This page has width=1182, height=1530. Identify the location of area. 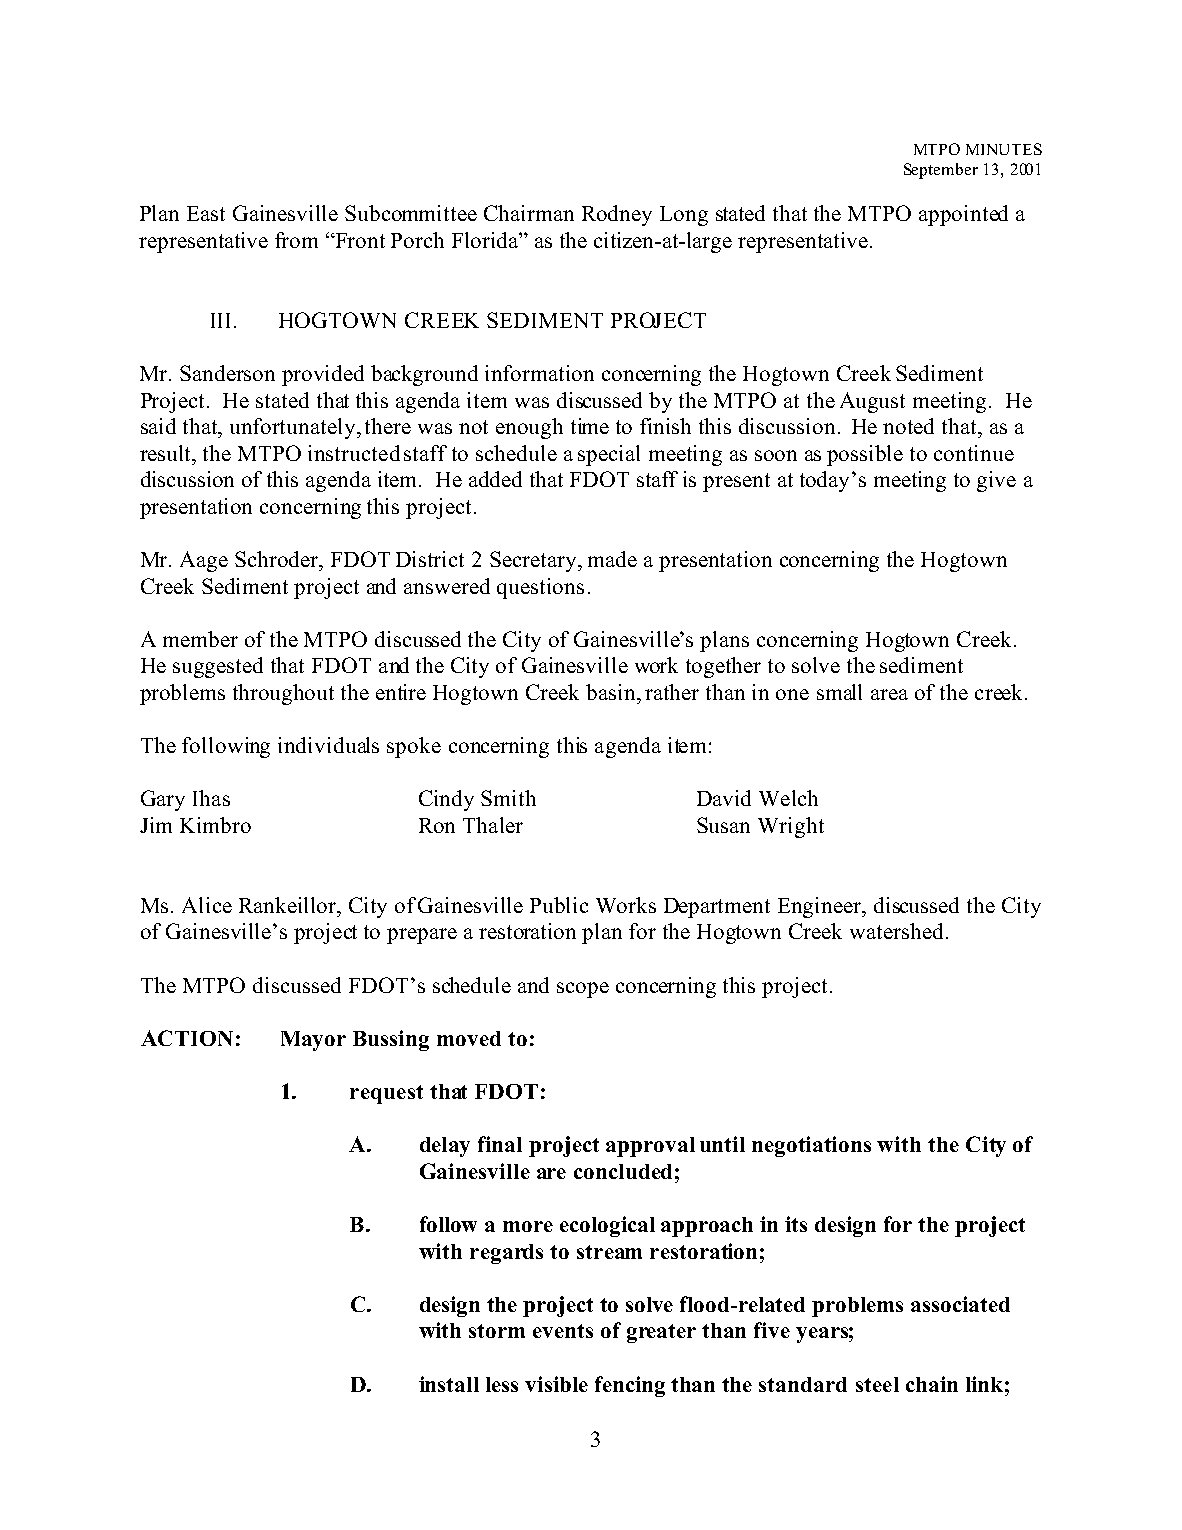
(889, 694).
